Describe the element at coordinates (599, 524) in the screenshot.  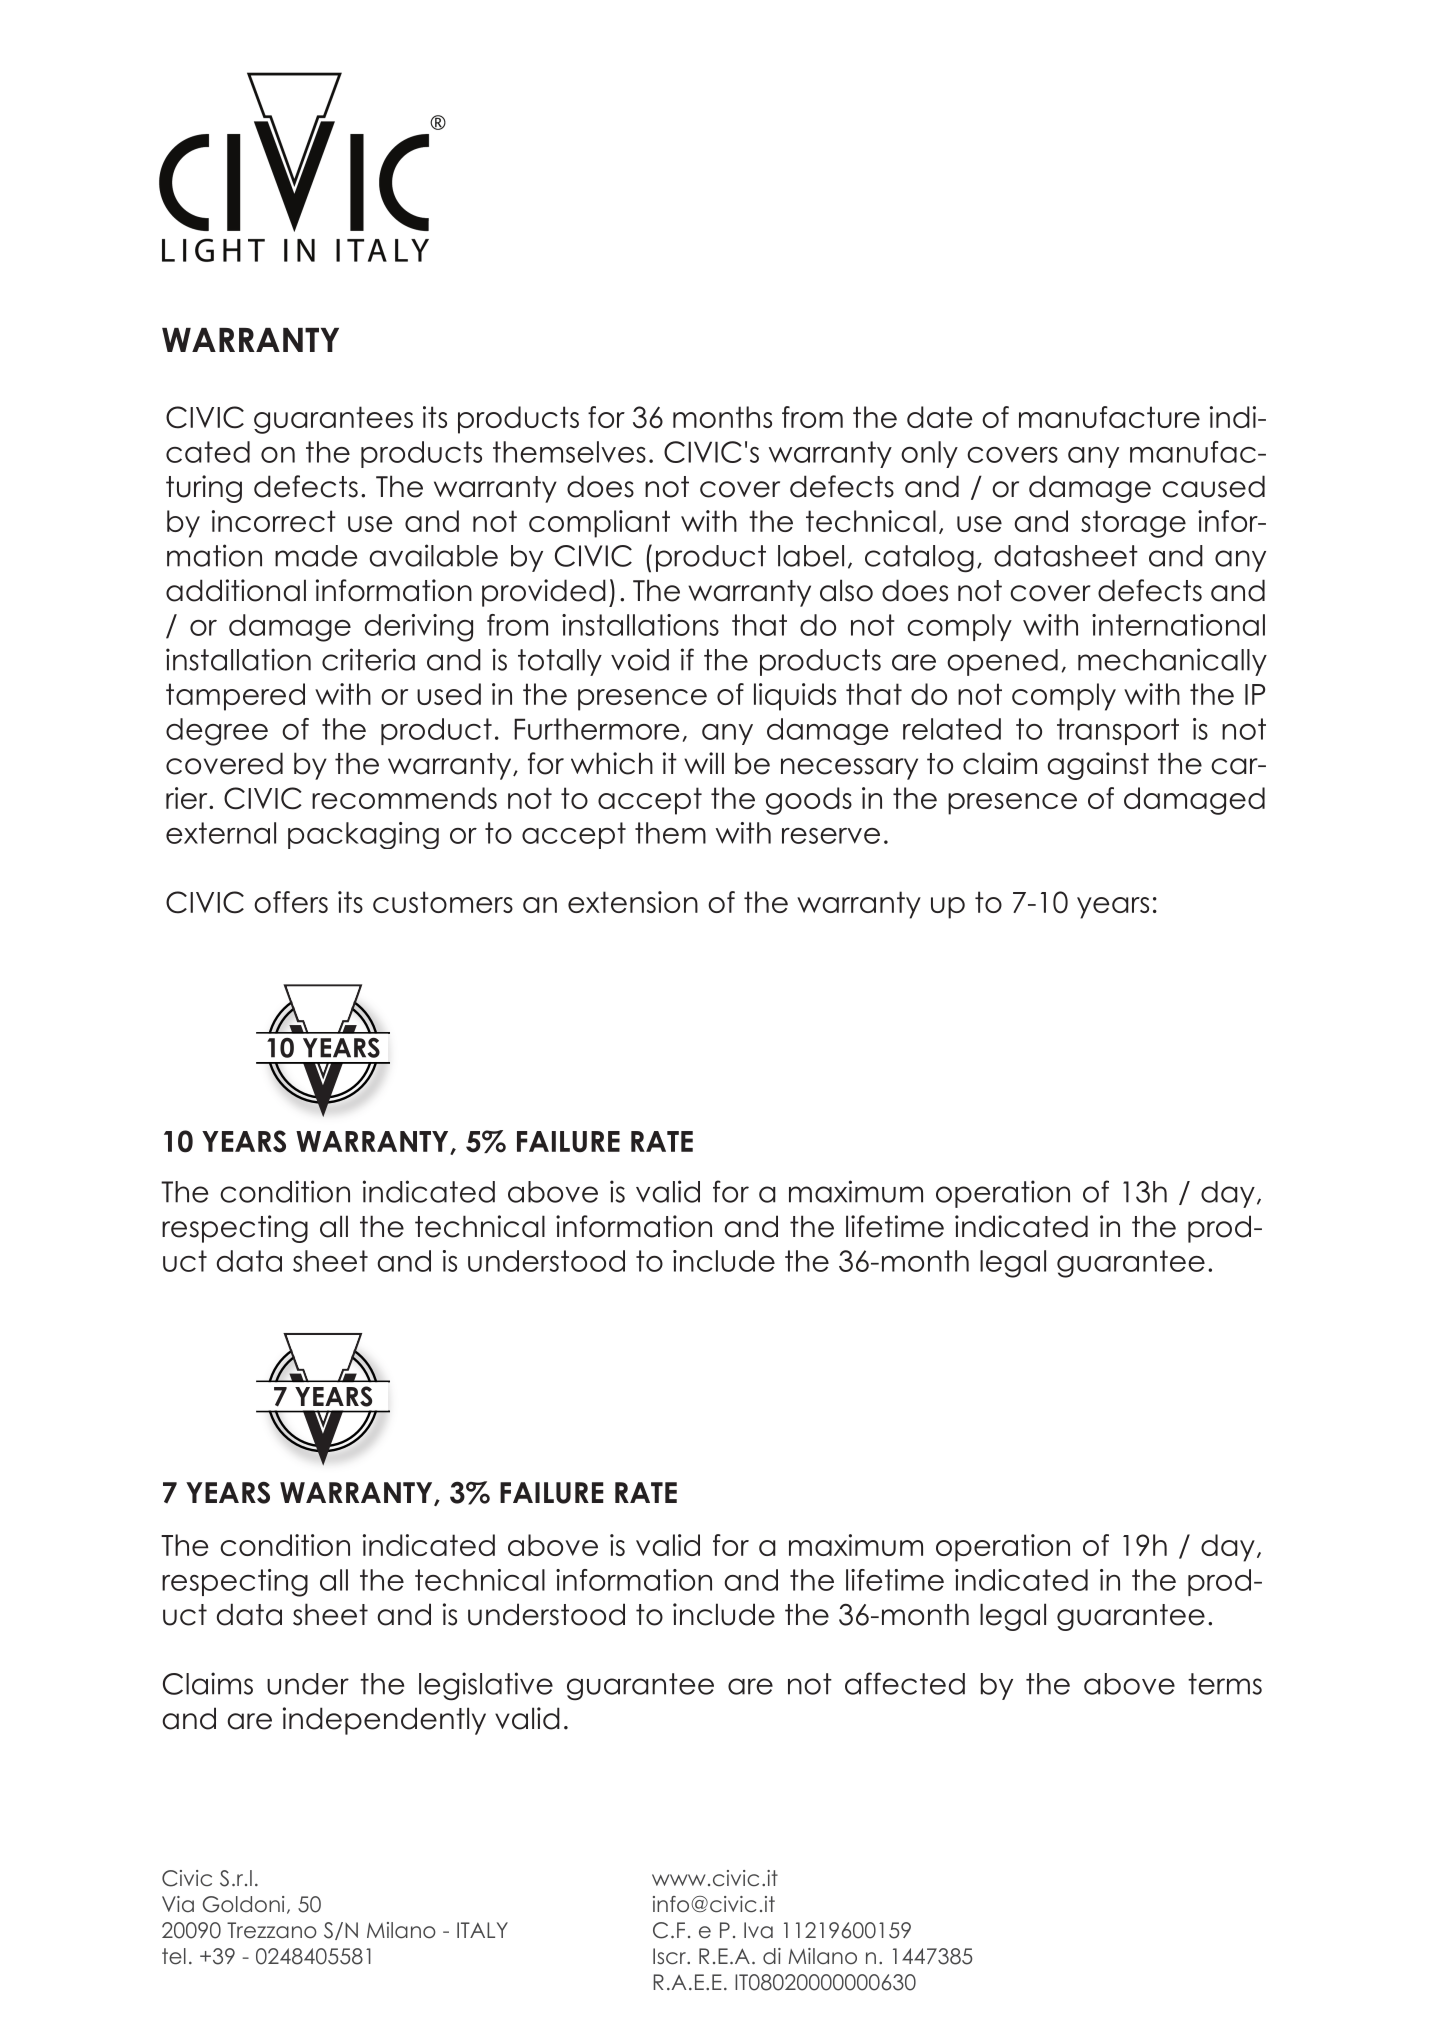
I see `compliant` at that location.
